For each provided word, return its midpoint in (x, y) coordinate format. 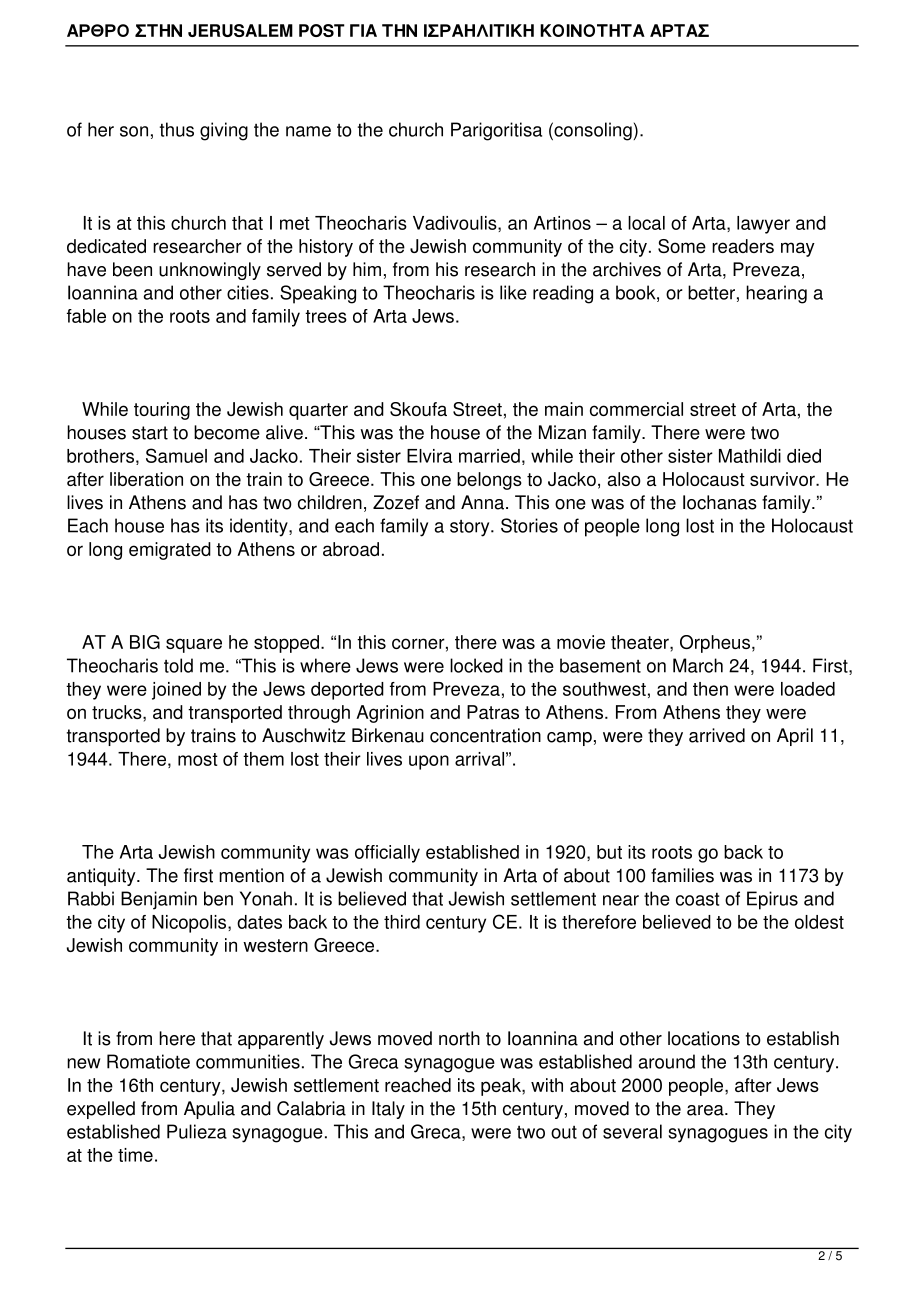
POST (322, 30)
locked (476, 665)
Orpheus (715, 644)
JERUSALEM (240, 30)
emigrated (170, 551)
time (135, 1155)
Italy (388, 1110)
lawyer (763, 225)
